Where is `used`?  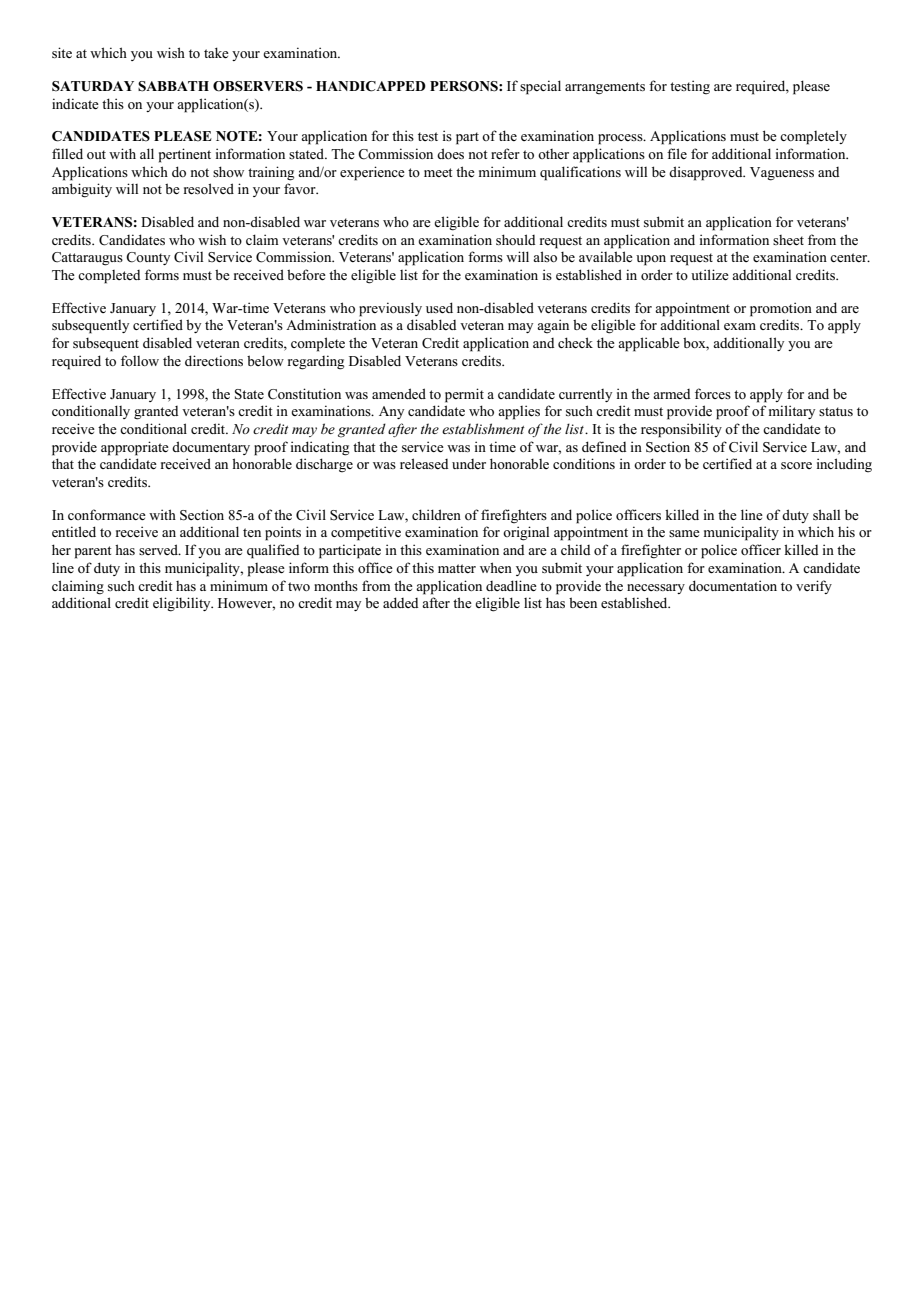 used is located at coordinates (439, 307).
